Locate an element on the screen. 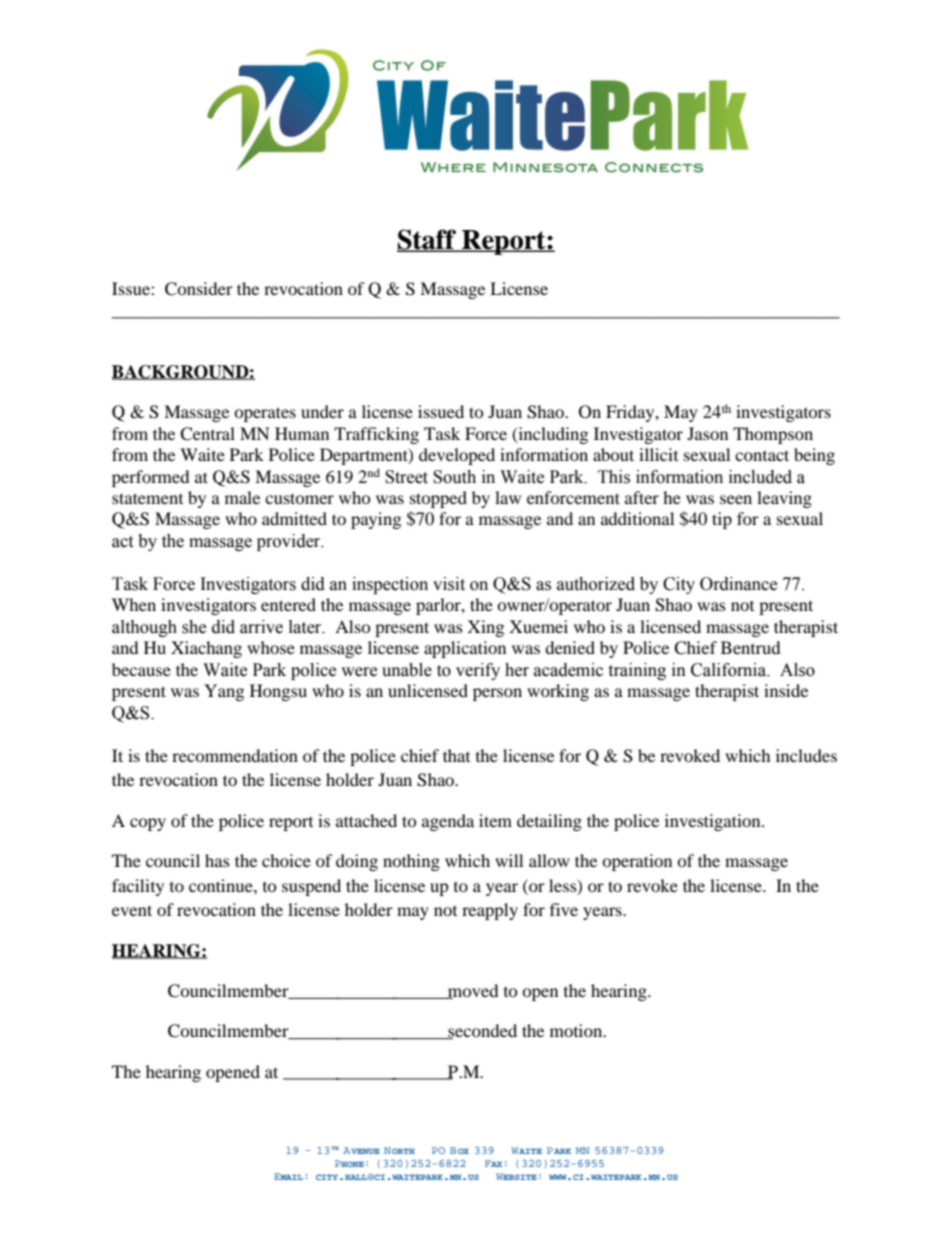  Jason is located at coordinates (707, 433).
